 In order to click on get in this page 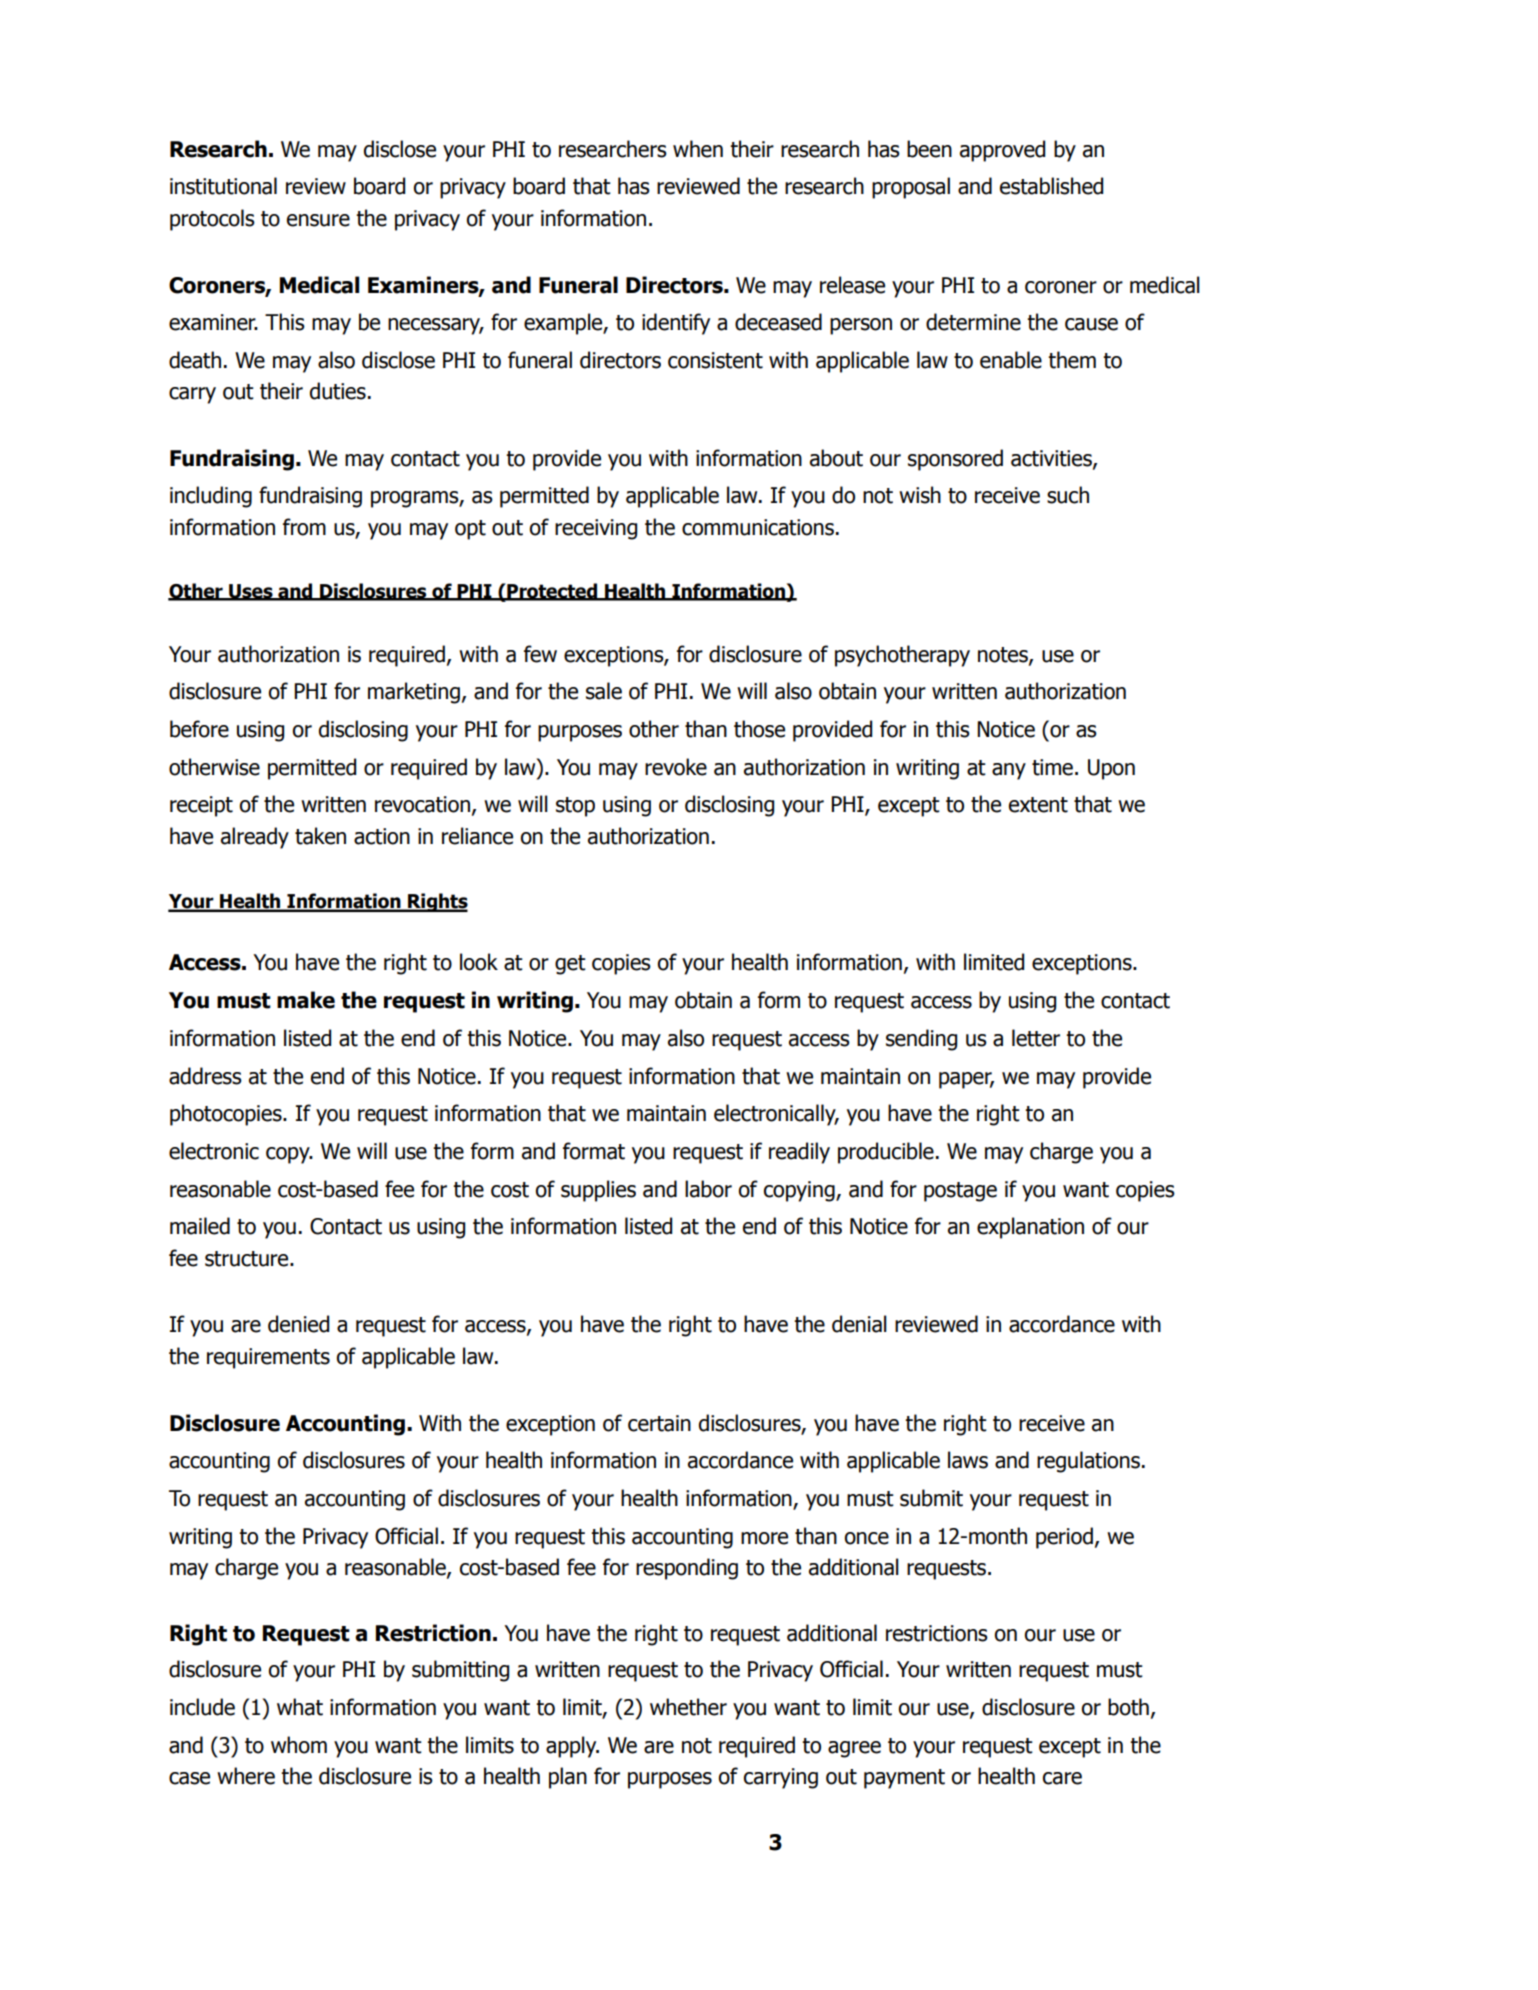, I will do `click(570, 965)`.
